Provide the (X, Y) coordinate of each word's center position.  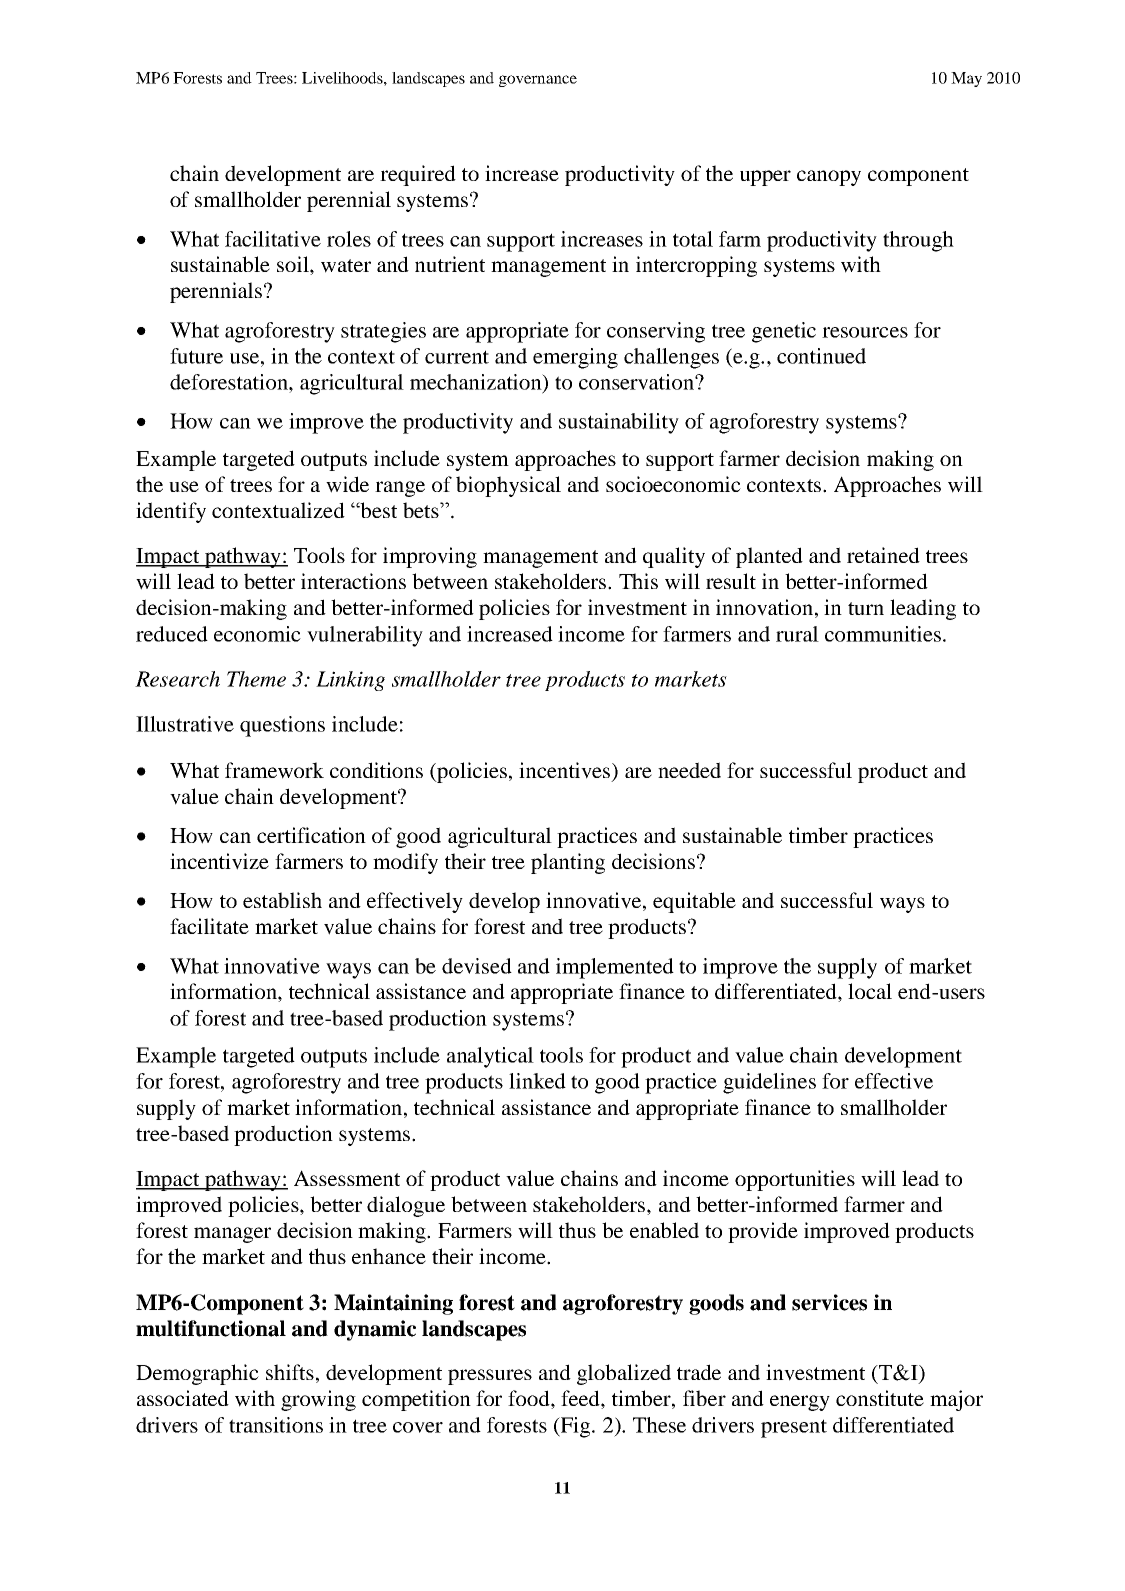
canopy (829, 178)
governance (538, 81)
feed (581, 1399)
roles (349, 239)
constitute (880, 1398)
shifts (290, 1372)
